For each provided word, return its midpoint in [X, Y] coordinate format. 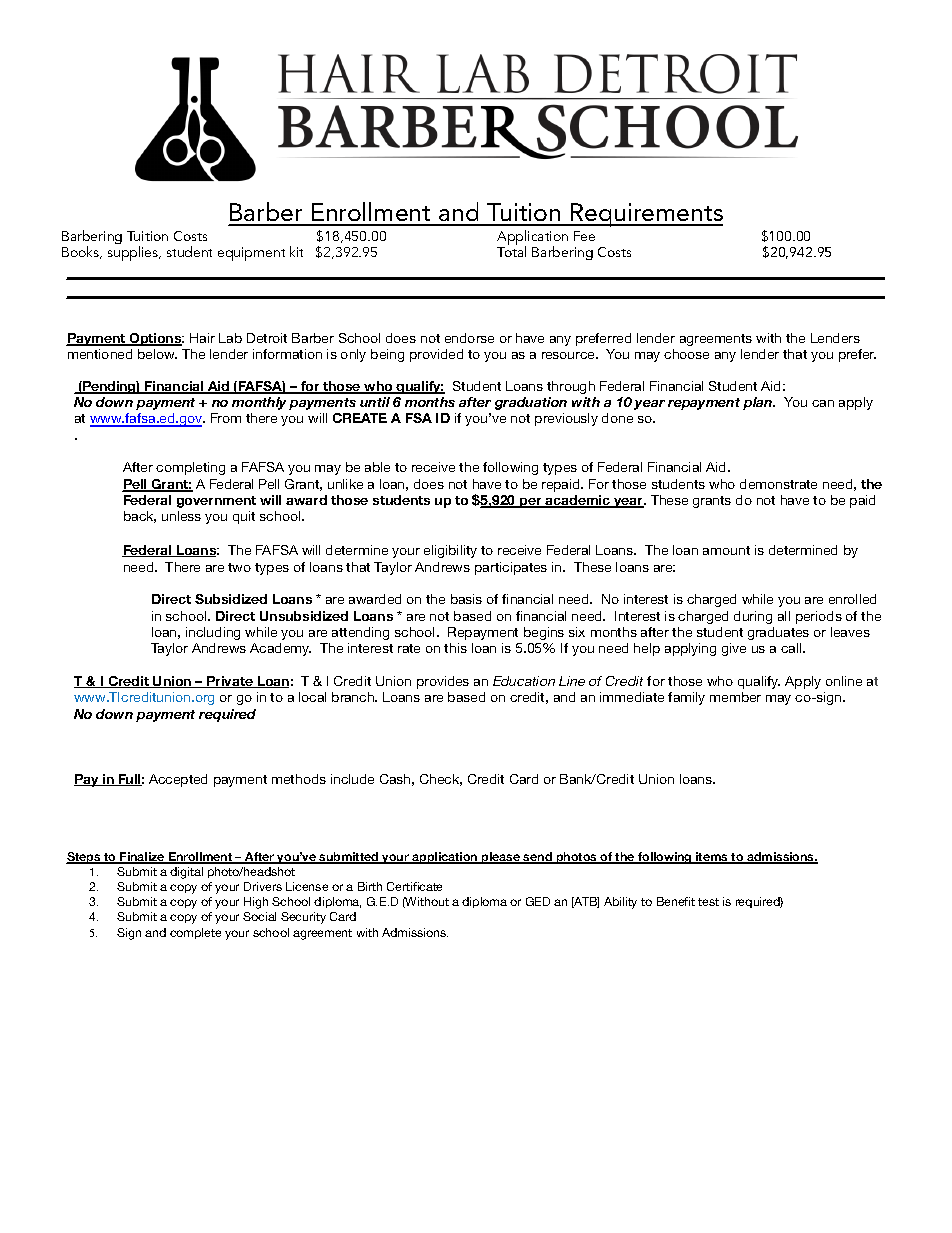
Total [511, 251]
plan [759, 403]
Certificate [414, 886]
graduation [531, 403]
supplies [134, 253]
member [735, 697]
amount [726, 550]
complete [195, 933]
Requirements [646, 215]
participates [511, 568]
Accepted [178, 780]
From [226, 418]
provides [443, 682]
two [239, 567]
